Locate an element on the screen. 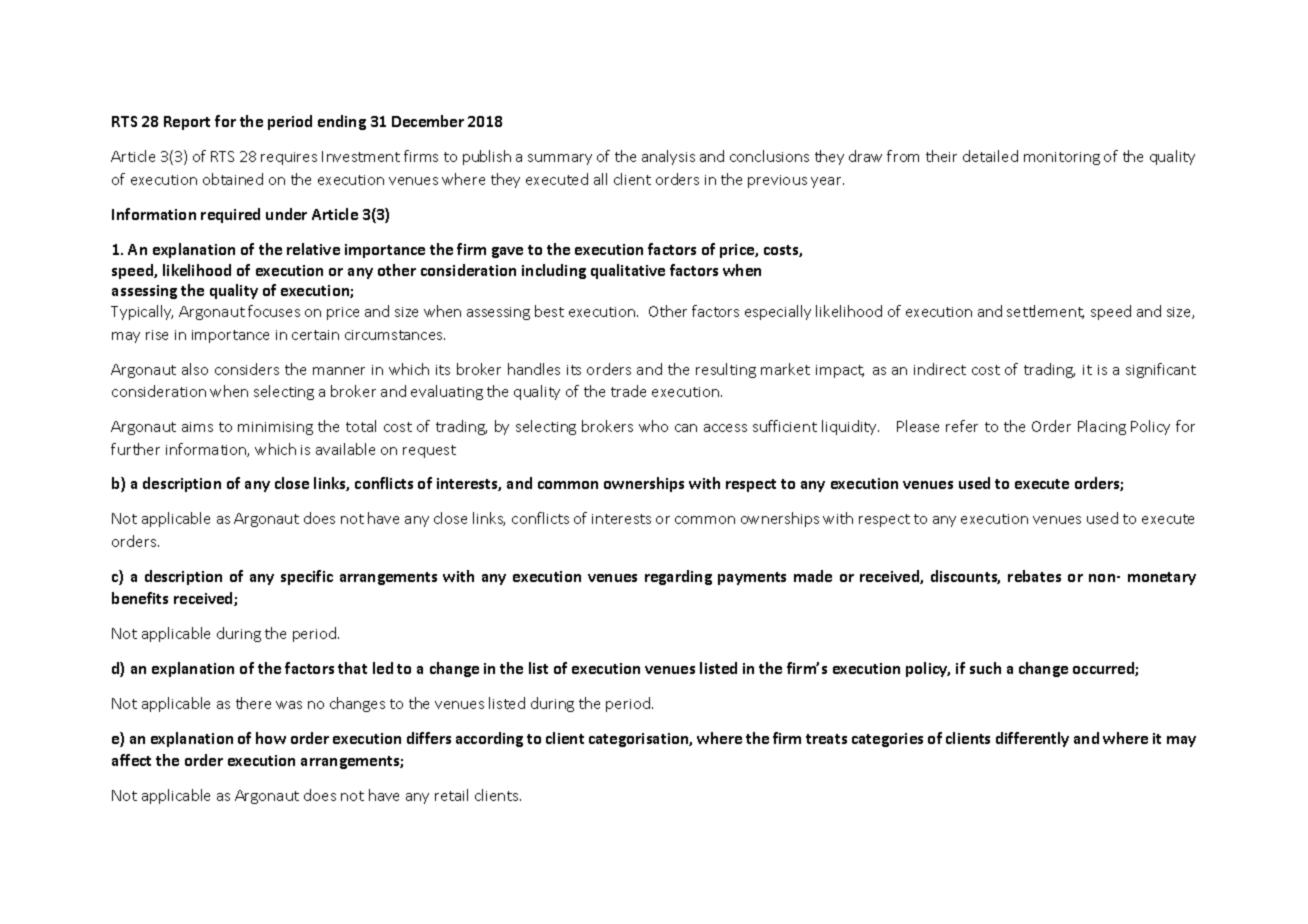  rebates is located at coordinates (1034, 576).
